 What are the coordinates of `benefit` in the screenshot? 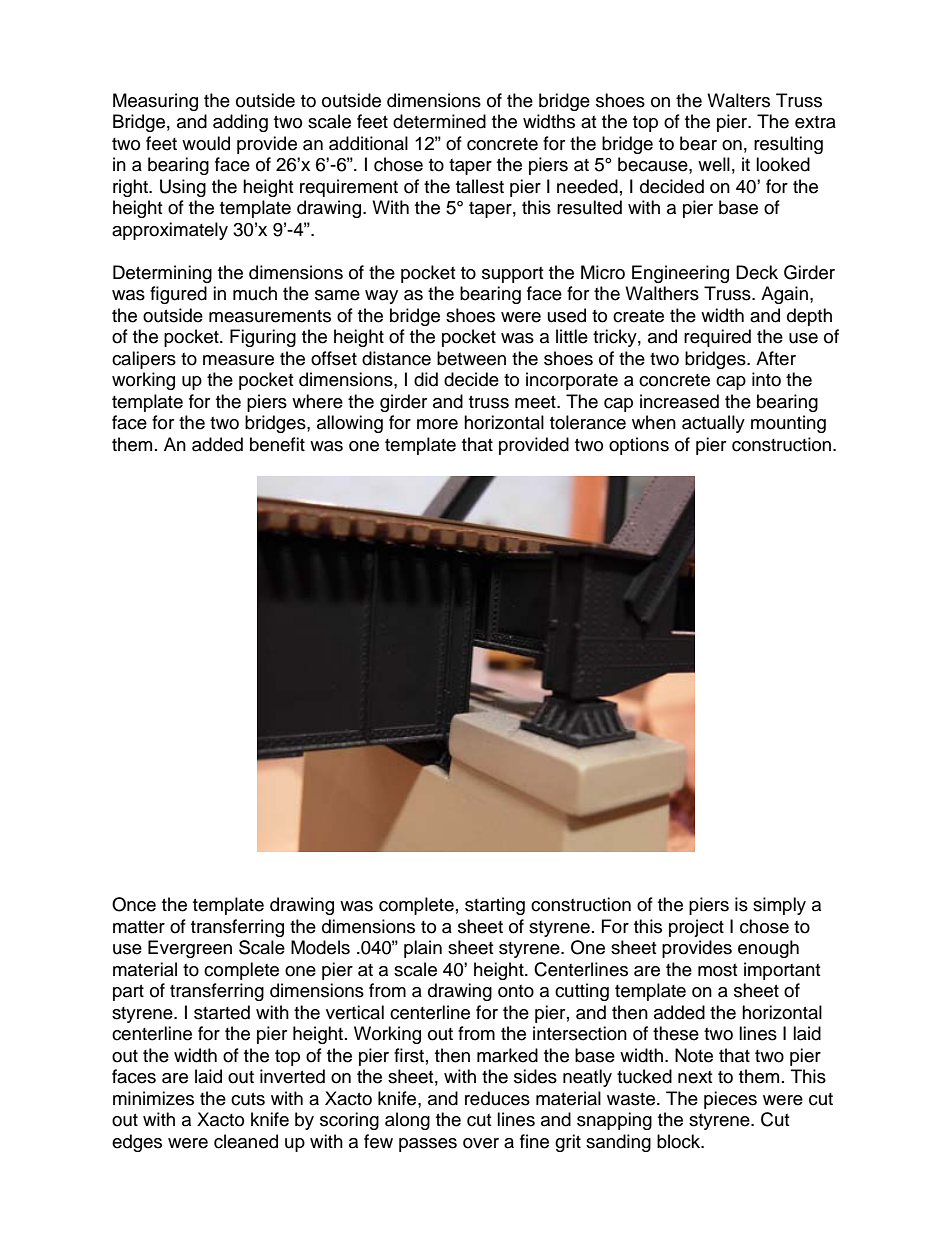 It's located at (277, 444).
